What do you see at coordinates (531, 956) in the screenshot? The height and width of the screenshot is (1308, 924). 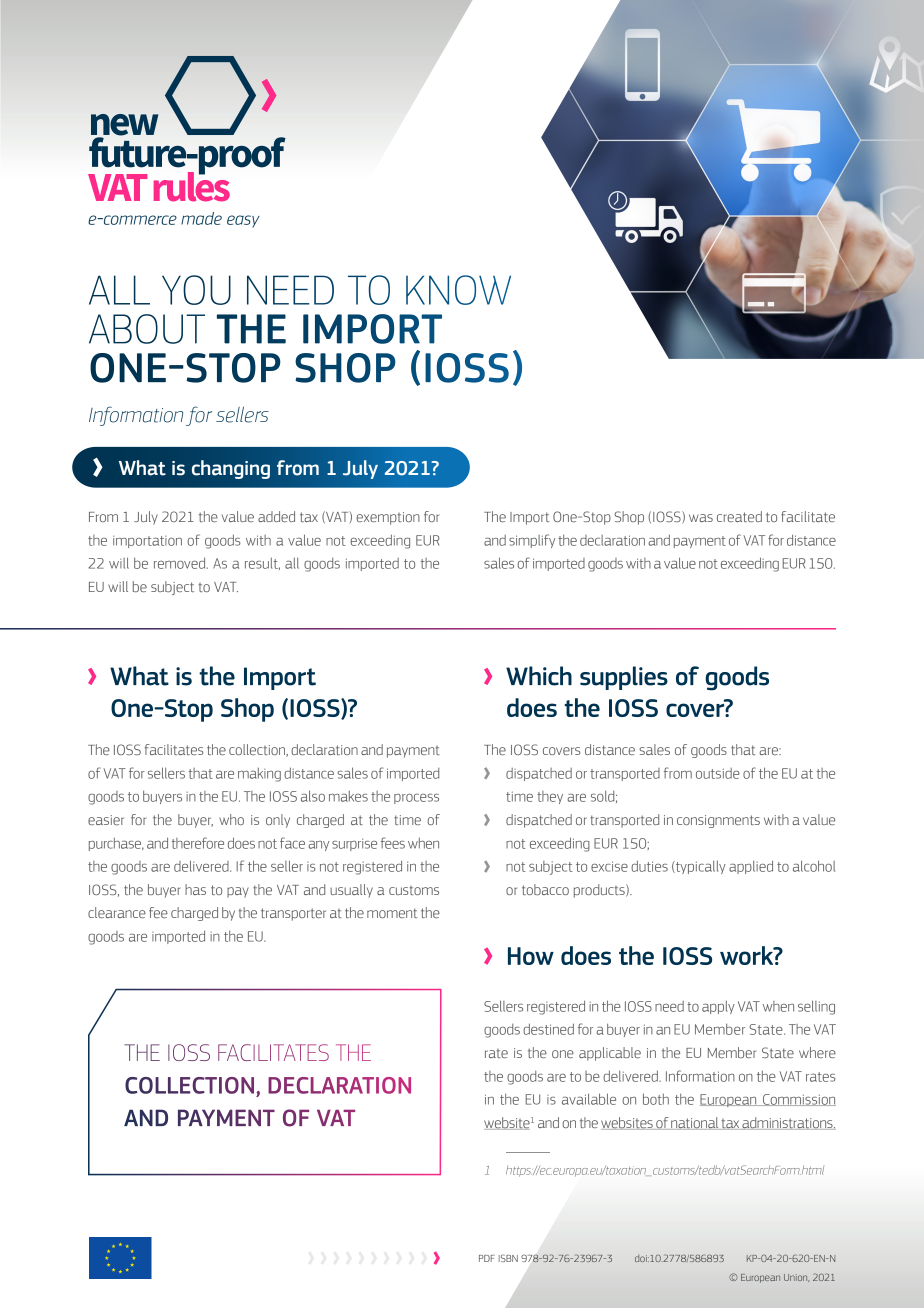 I see `How` at bounding box center [531, 956].
